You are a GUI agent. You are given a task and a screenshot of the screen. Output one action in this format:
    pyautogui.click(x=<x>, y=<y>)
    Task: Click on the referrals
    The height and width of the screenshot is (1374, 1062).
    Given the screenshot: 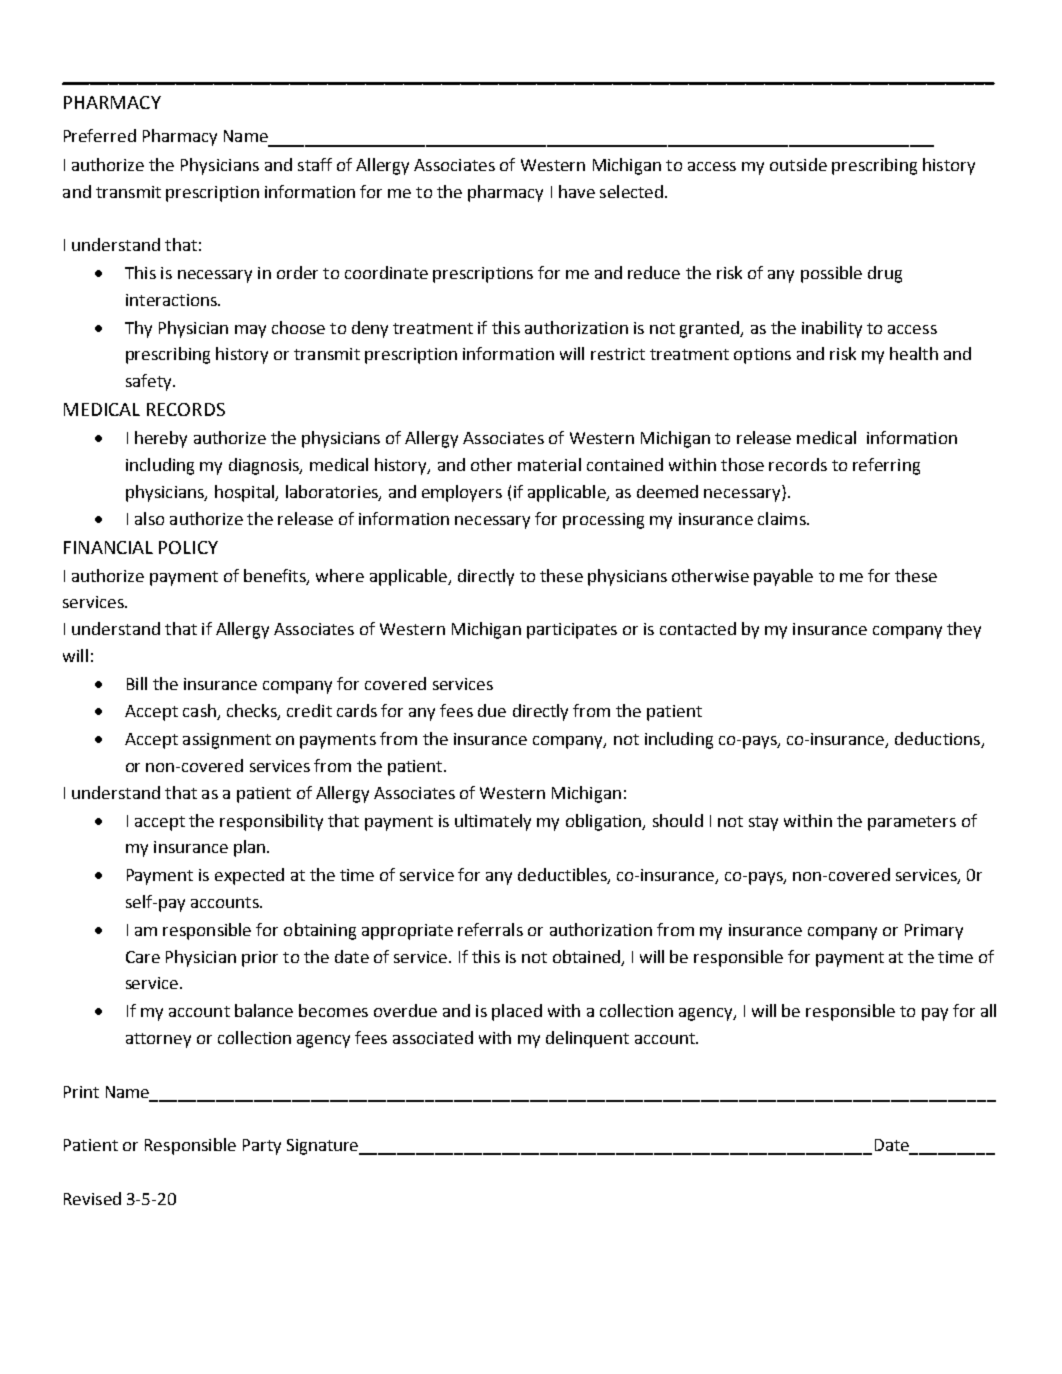 What is the action you would take?
    pyautogui.click(x=490, y=929)
